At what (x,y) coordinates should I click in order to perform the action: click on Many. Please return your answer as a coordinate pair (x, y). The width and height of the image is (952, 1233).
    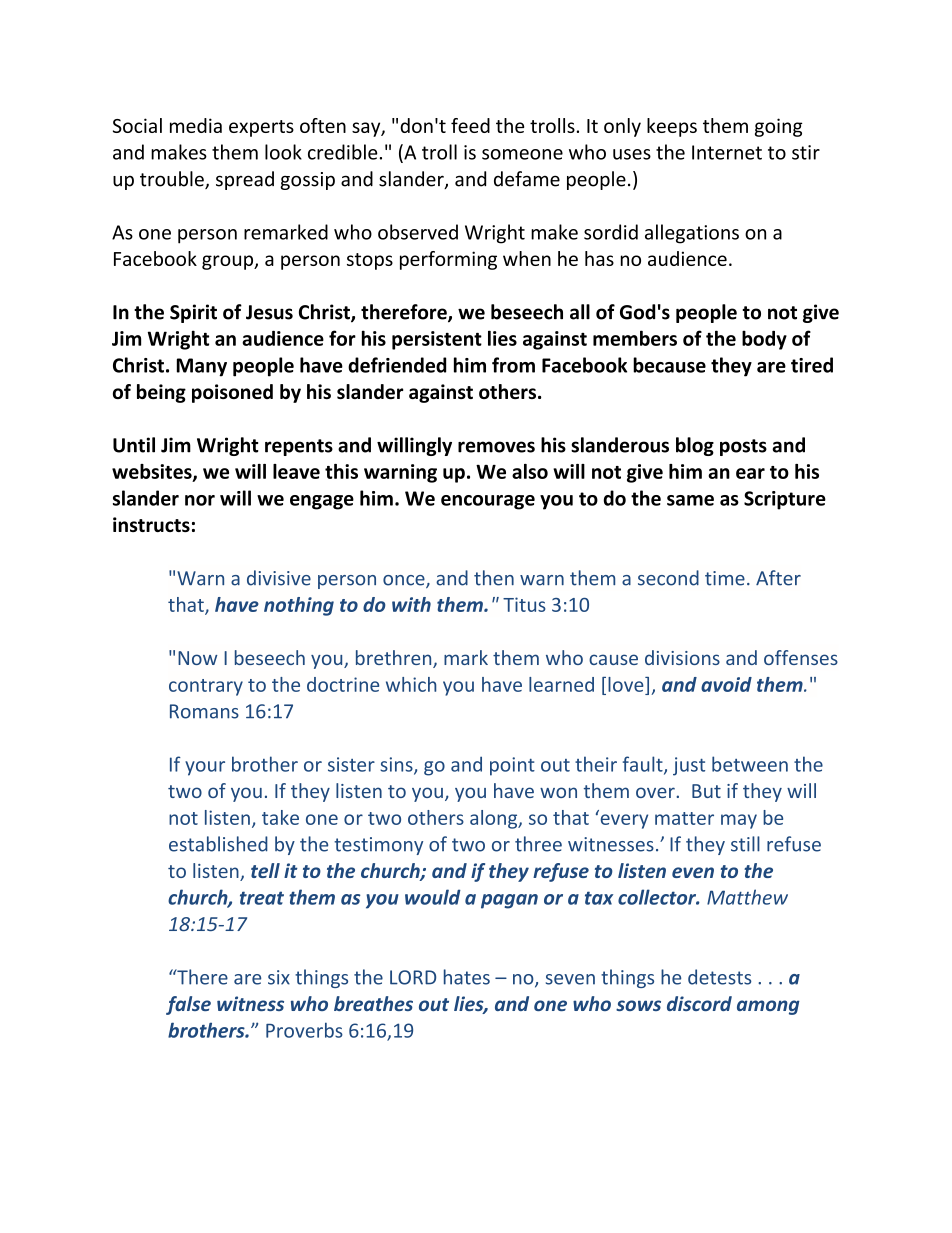
    Looking at the image, I should click on (202, 367).
